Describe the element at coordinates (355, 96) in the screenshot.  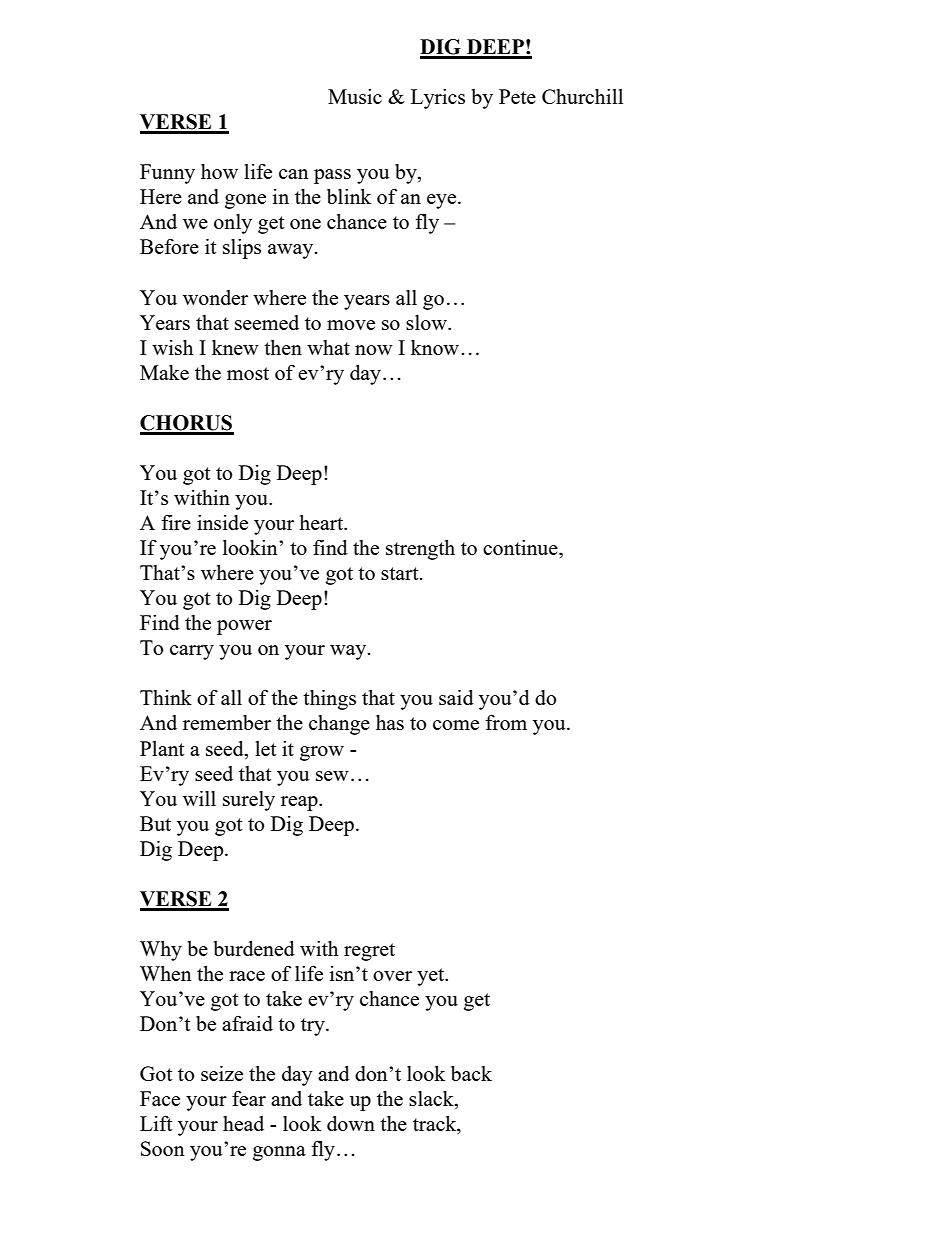
I see `Music` at that location.
